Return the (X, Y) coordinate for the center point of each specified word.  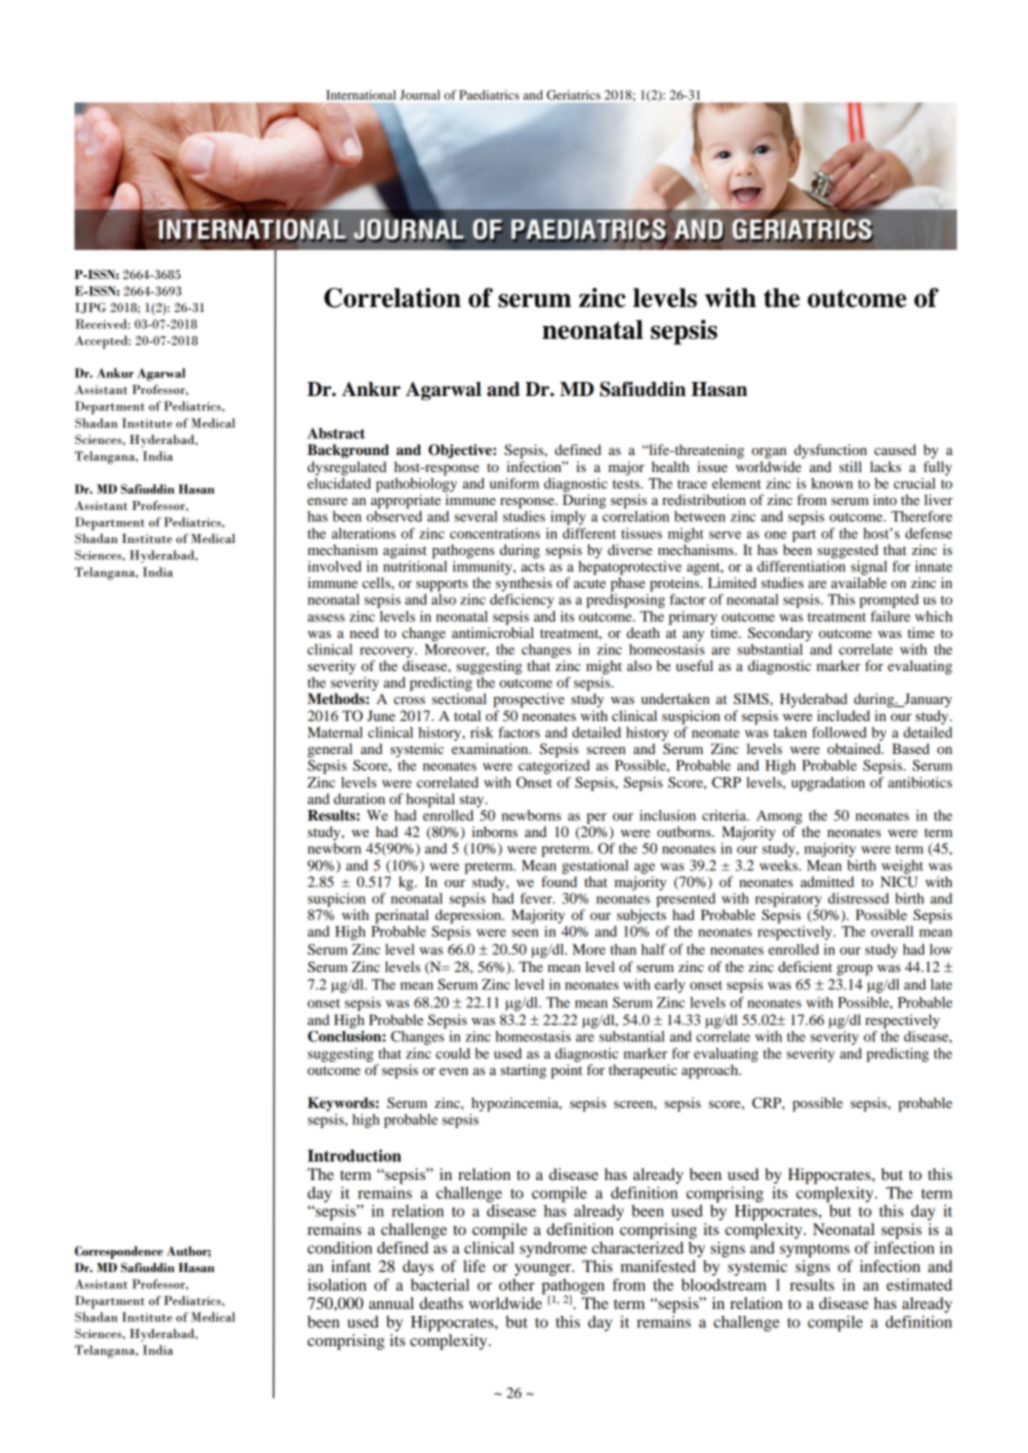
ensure (327, 501)
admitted (827, 881)
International (361, 95)
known (832, 483)
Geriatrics (574, 95)
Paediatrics (489, 95)
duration (359, 798)
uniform (514, 483)
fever (537, 898)
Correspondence (119, 1252)
